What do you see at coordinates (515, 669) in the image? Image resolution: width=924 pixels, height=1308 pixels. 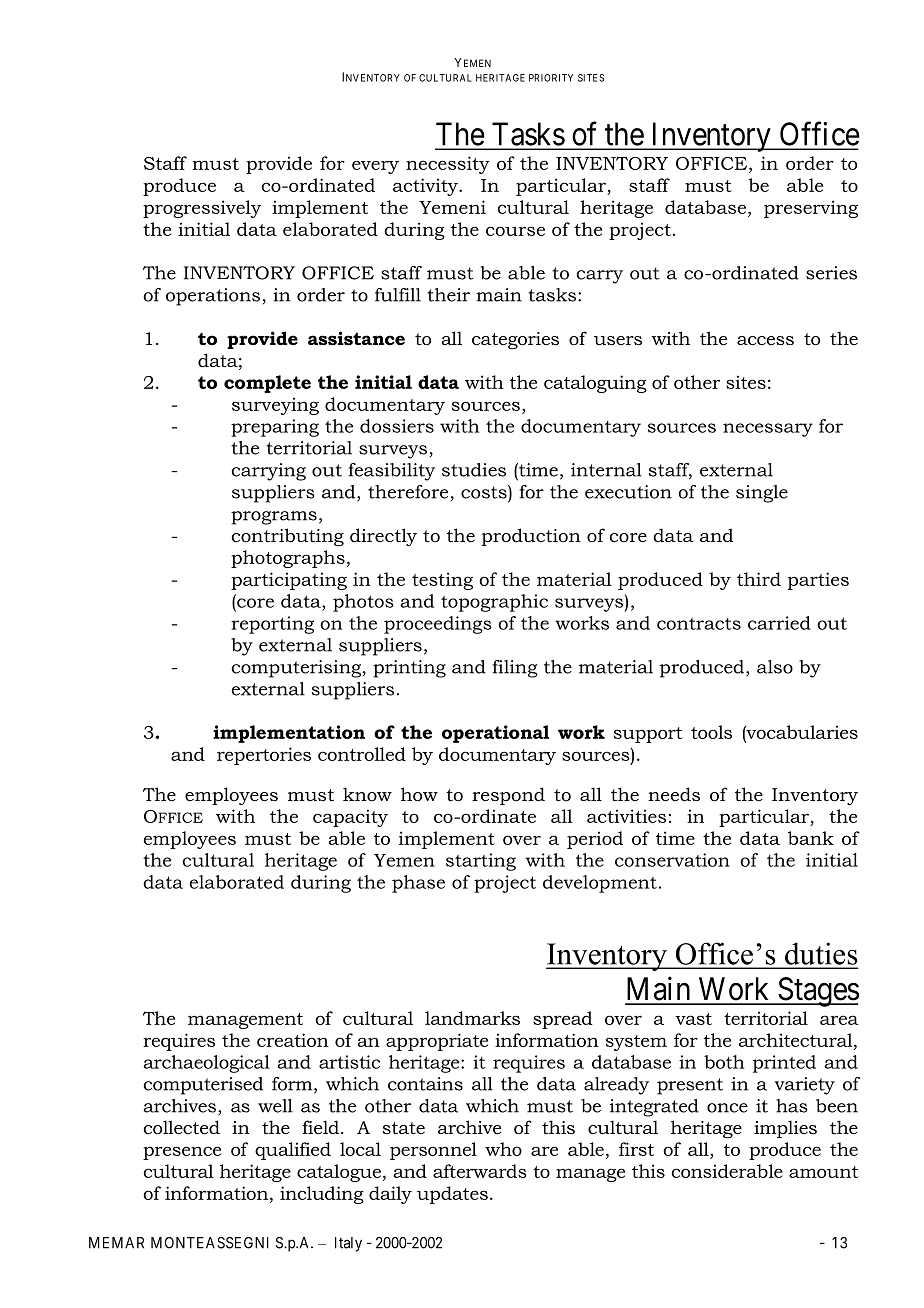 I see `filing` at bounding box center [515, 669].
